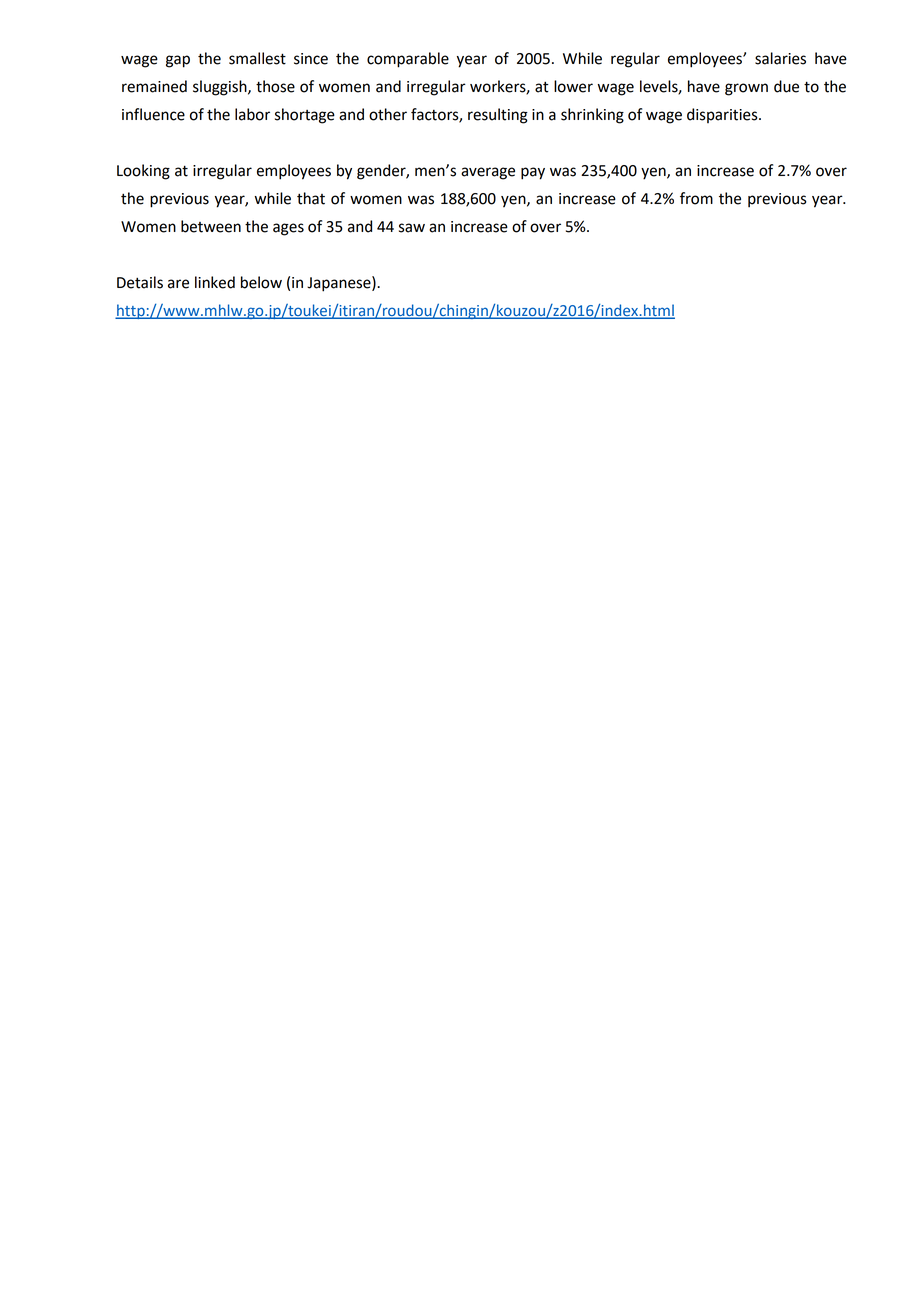 The image size is (924, 1308). I want to click on disparities, so click(723, 115).
